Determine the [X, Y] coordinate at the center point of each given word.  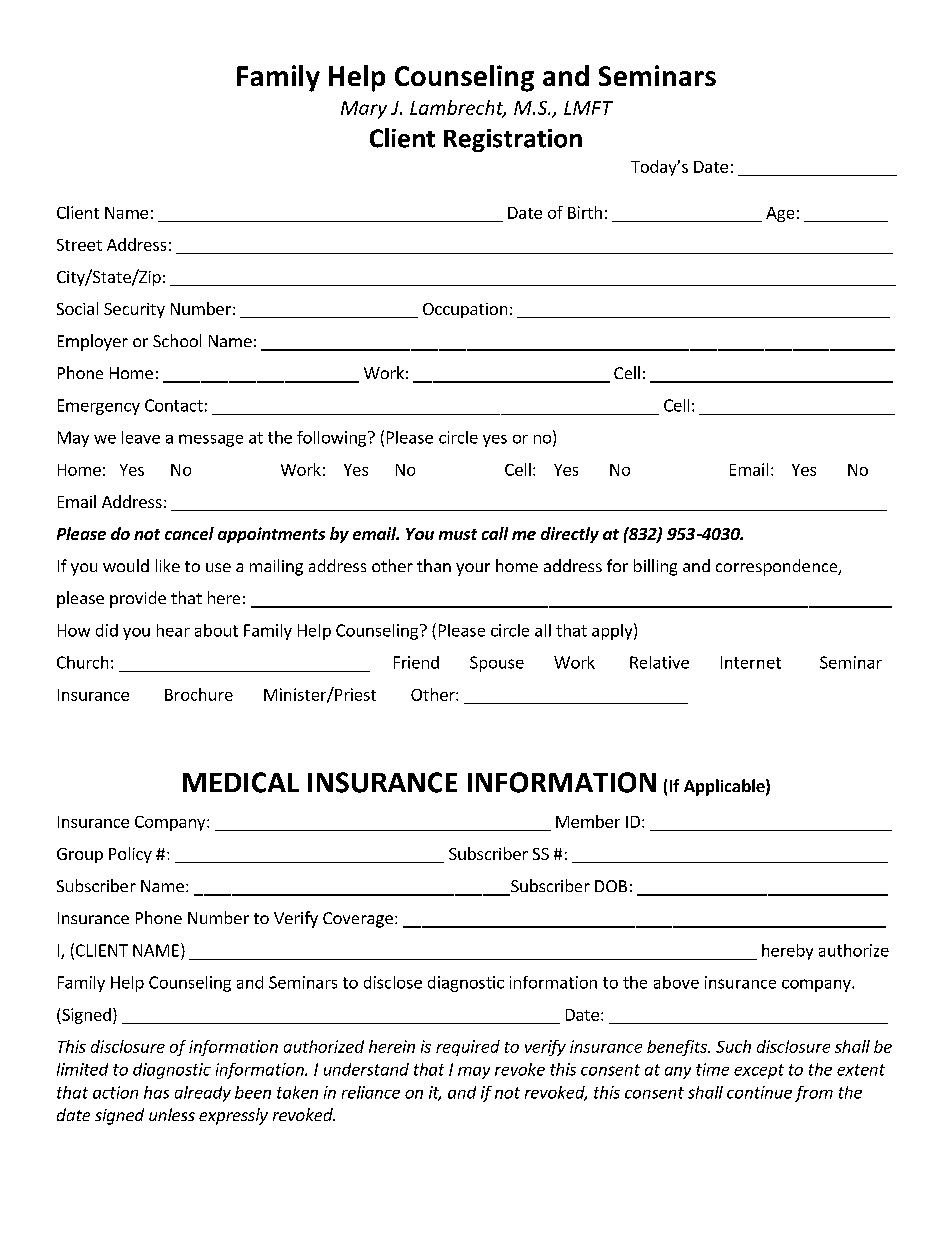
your [473, 569]
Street [79, 245]
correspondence [778, 567]
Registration [513, 140]
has [156, 1092]
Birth [585, 212]
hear [173, 630]
